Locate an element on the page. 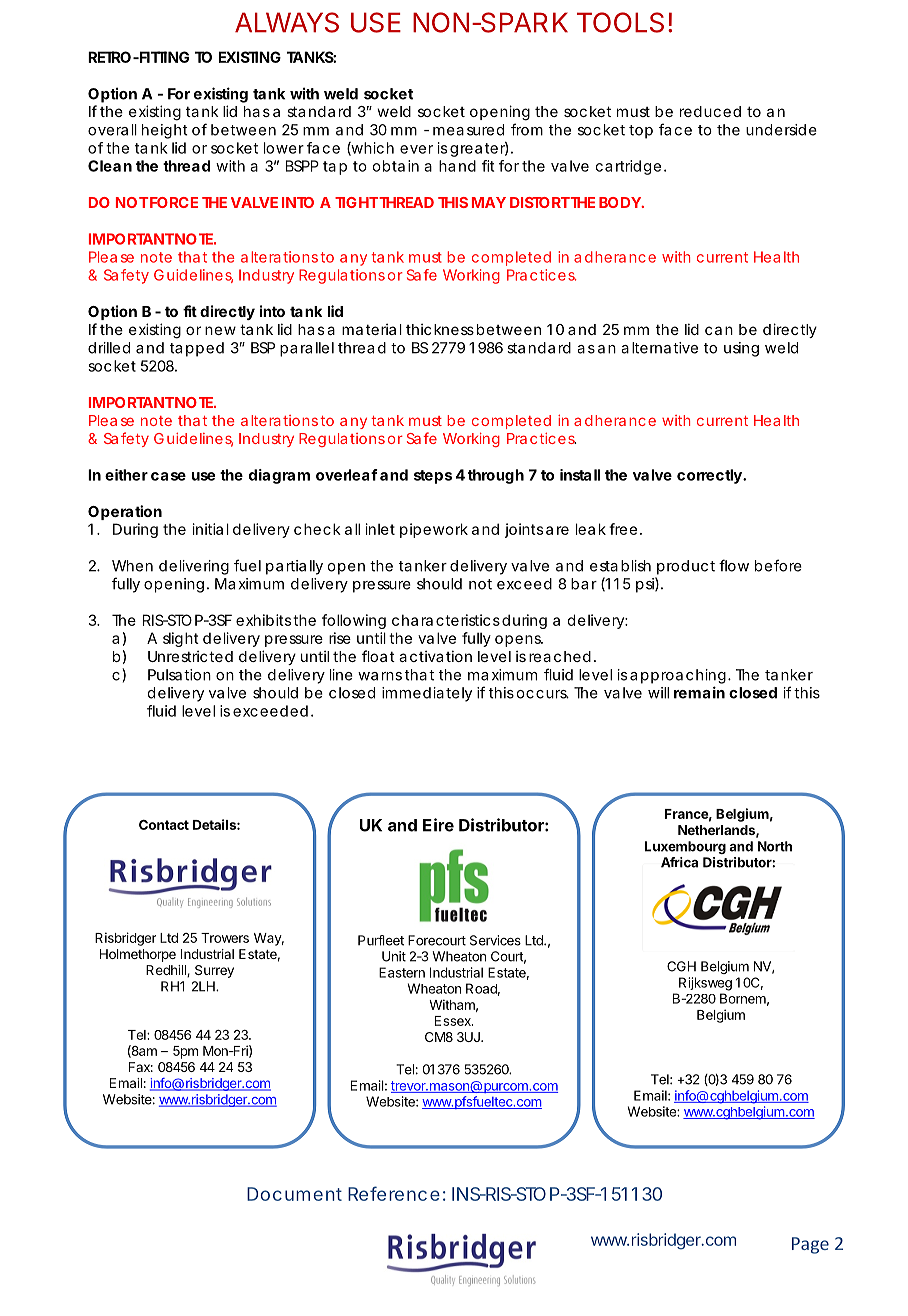 The image size is (908, 1316). reduced is located at coordinates (710, 111).
